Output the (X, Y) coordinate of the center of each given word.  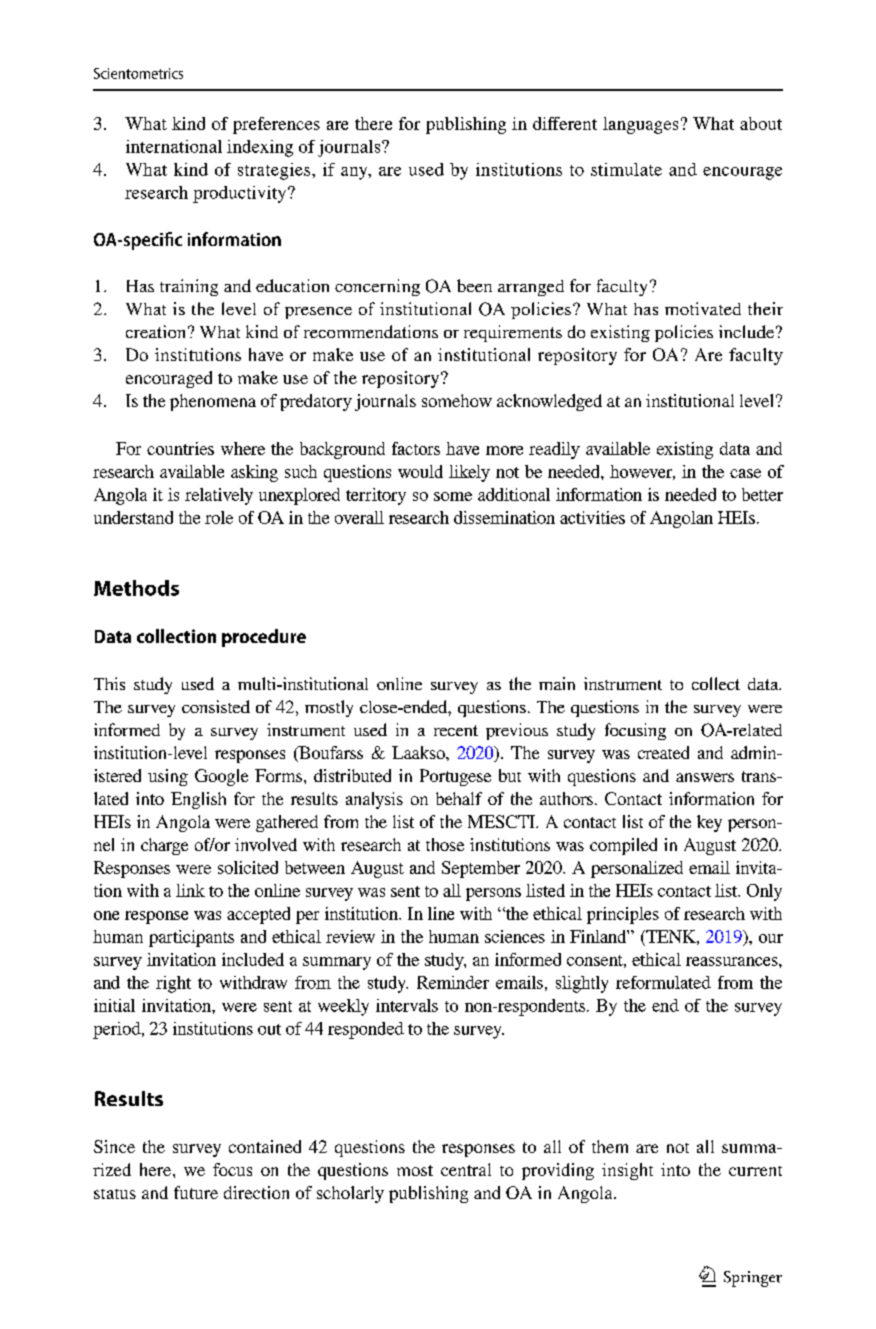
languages (640, 125)
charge (164, 846)
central (466, 1169)
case (745, 473)
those (445, 844)
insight (627, 1171)
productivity (241, 194)
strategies (275, 171)
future (196, 1192)
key (709, 823)
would (420, 471)
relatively (219, 496)
